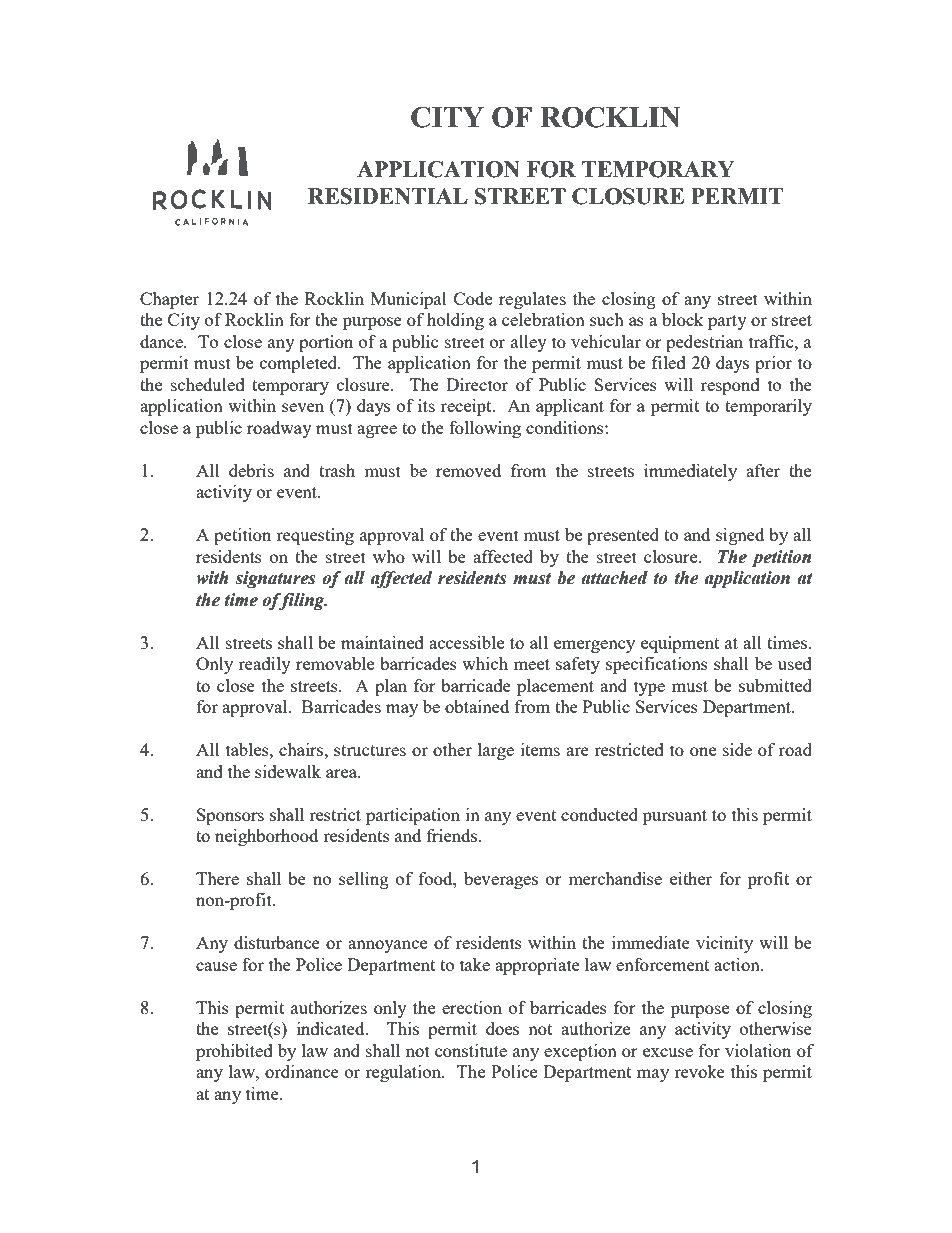 The image size is (952, 1233). I want to click on Chapter, so click(169, 300).
